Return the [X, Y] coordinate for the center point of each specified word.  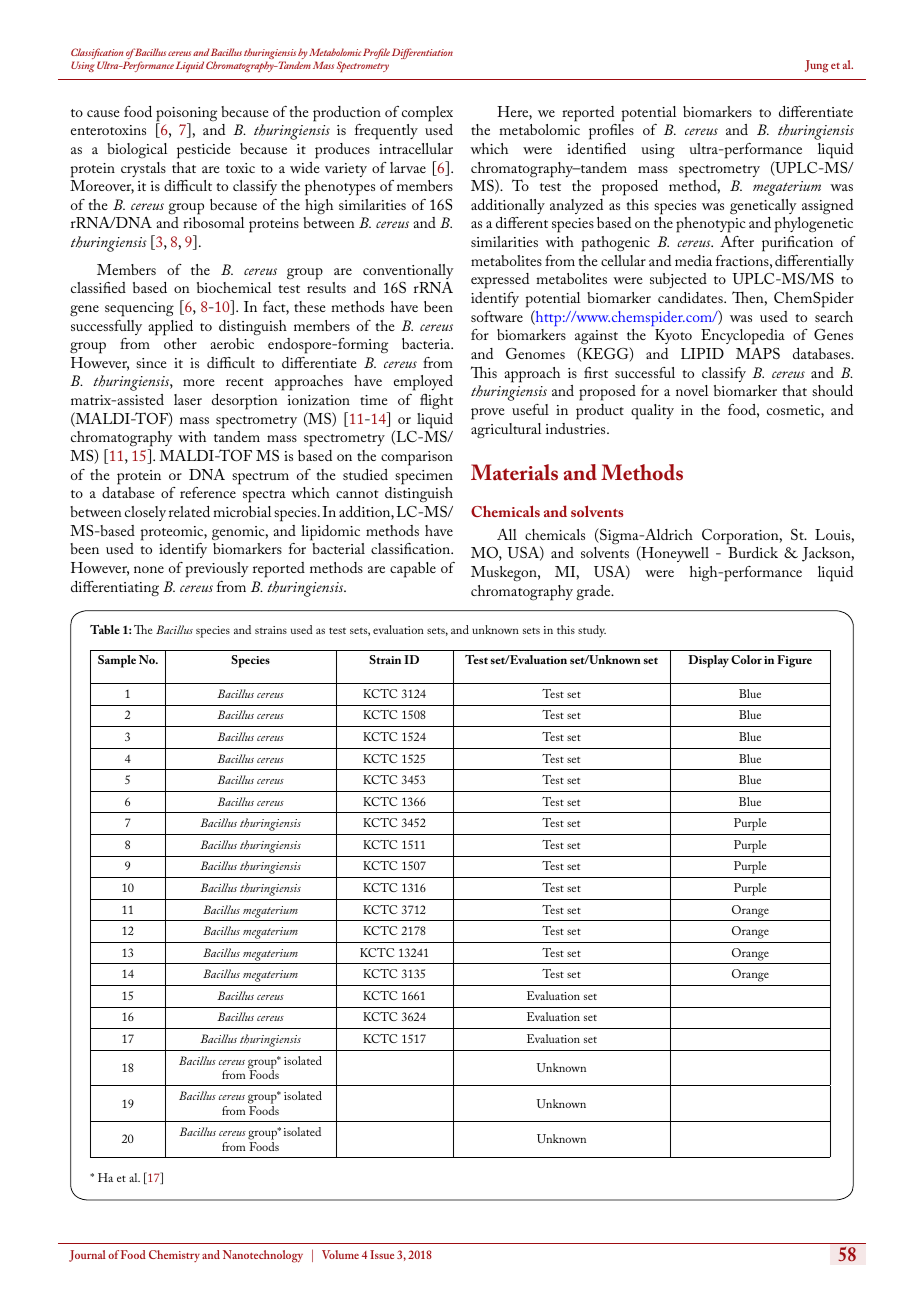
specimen [424, 477]
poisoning [186, 115]
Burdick [753, 552]
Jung [817, 66]
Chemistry [174, 1256]
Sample [117, 661]
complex [427, 114]
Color [746, 659]
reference [208, 492]
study [592, 631]
